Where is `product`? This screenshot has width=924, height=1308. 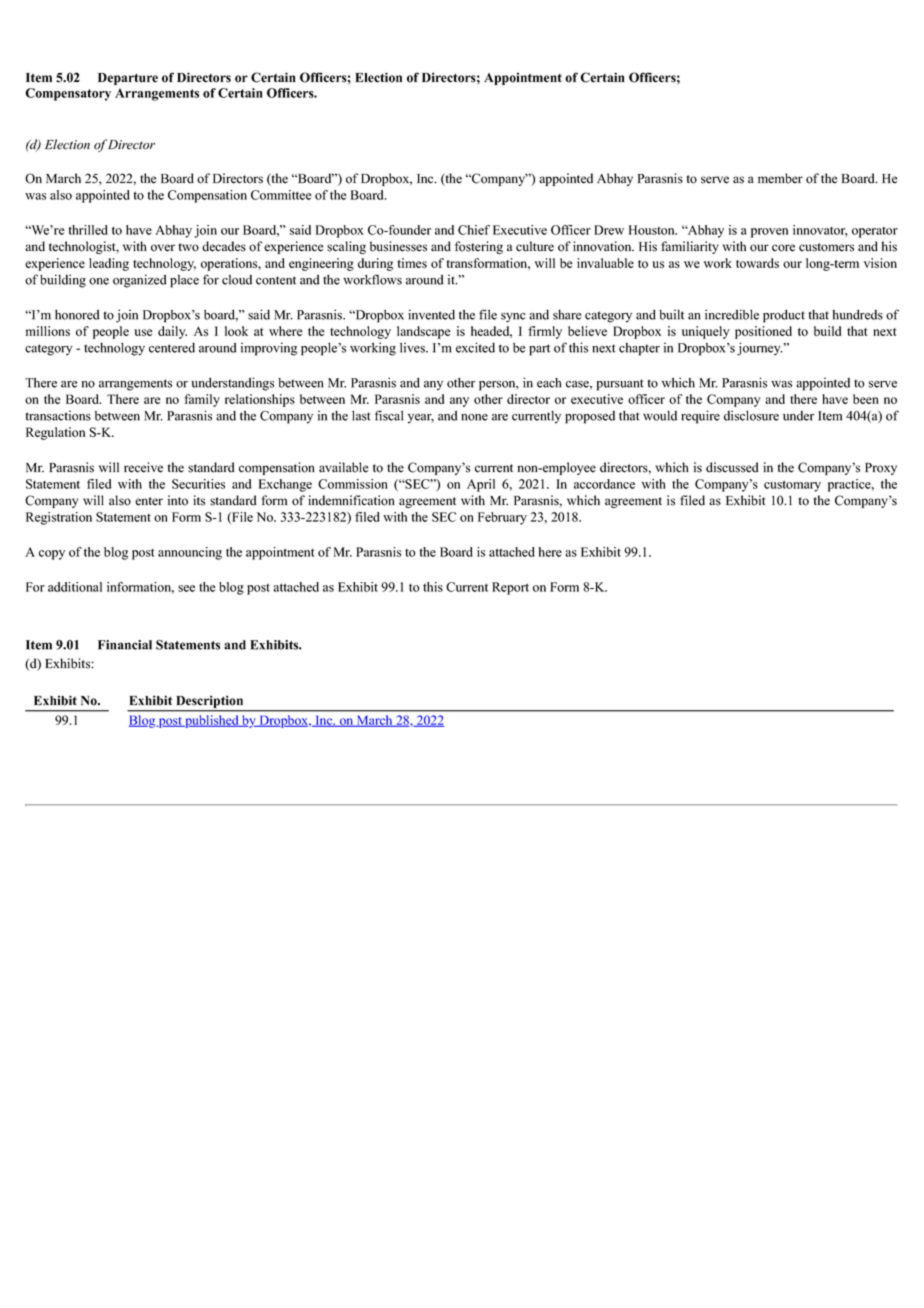
product is located at coordinates (784, 316).
